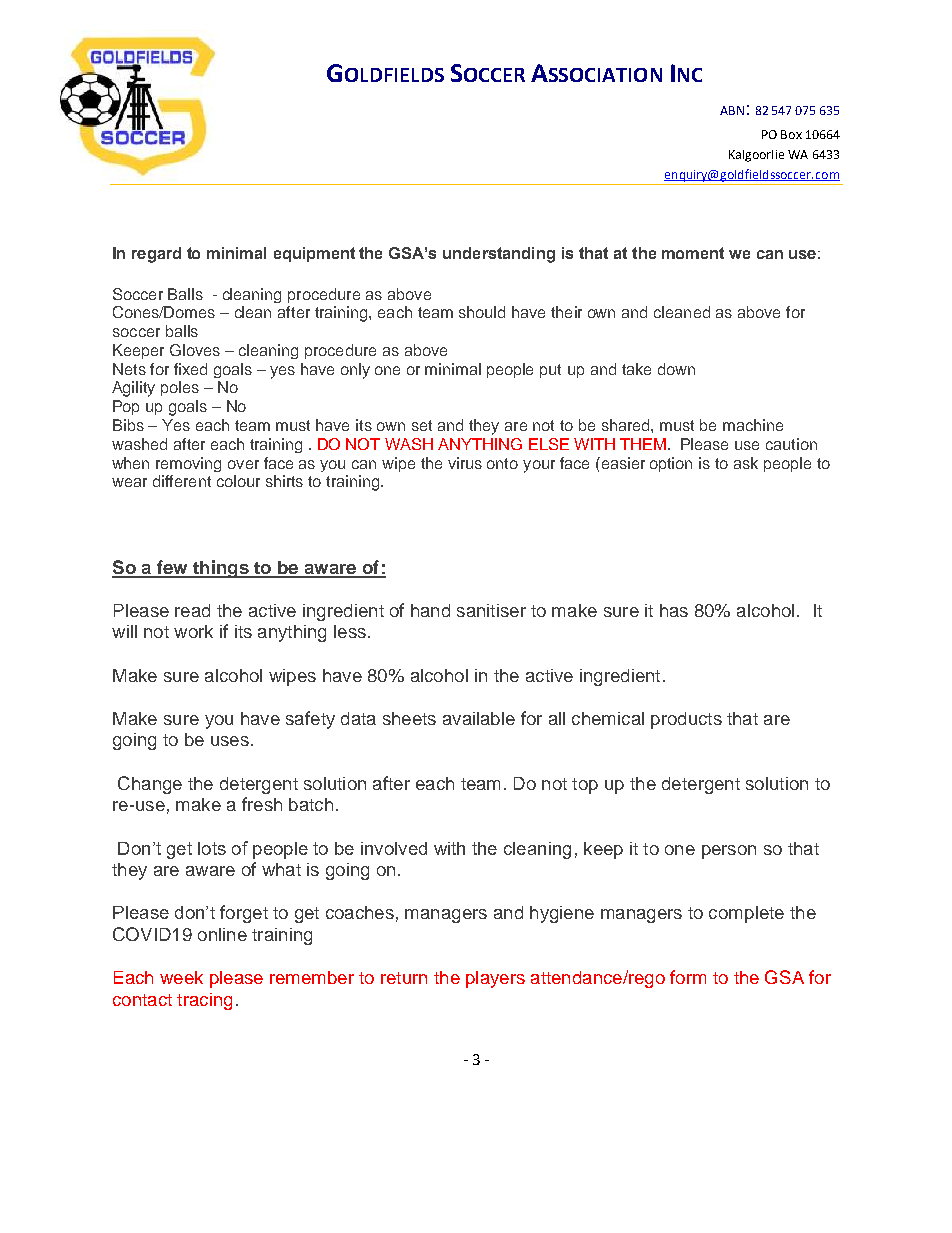 The image size is (952, 1233). I want to click on week, so click(181, 977).
